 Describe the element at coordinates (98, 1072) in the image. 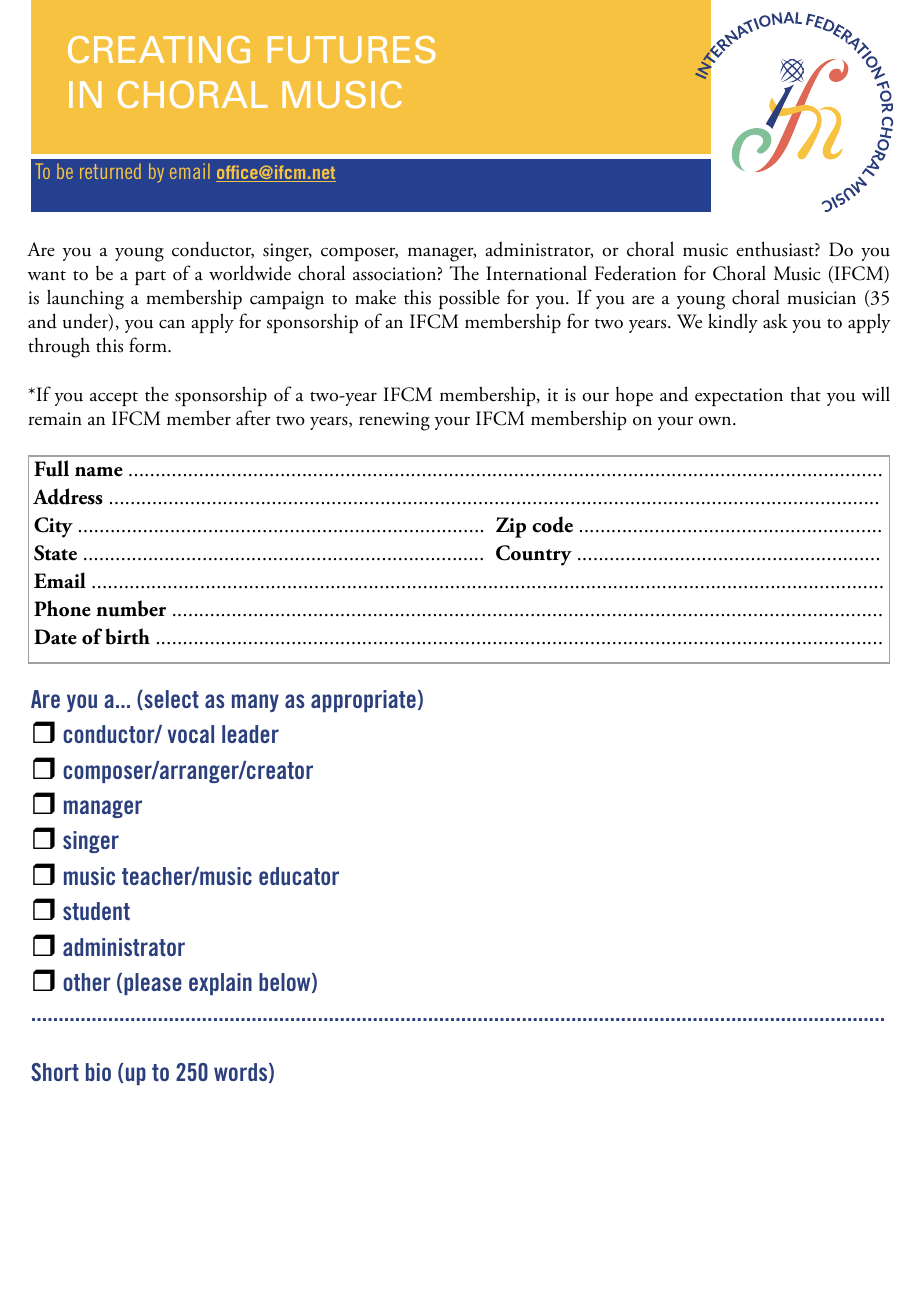

I see `bio` at that location.
